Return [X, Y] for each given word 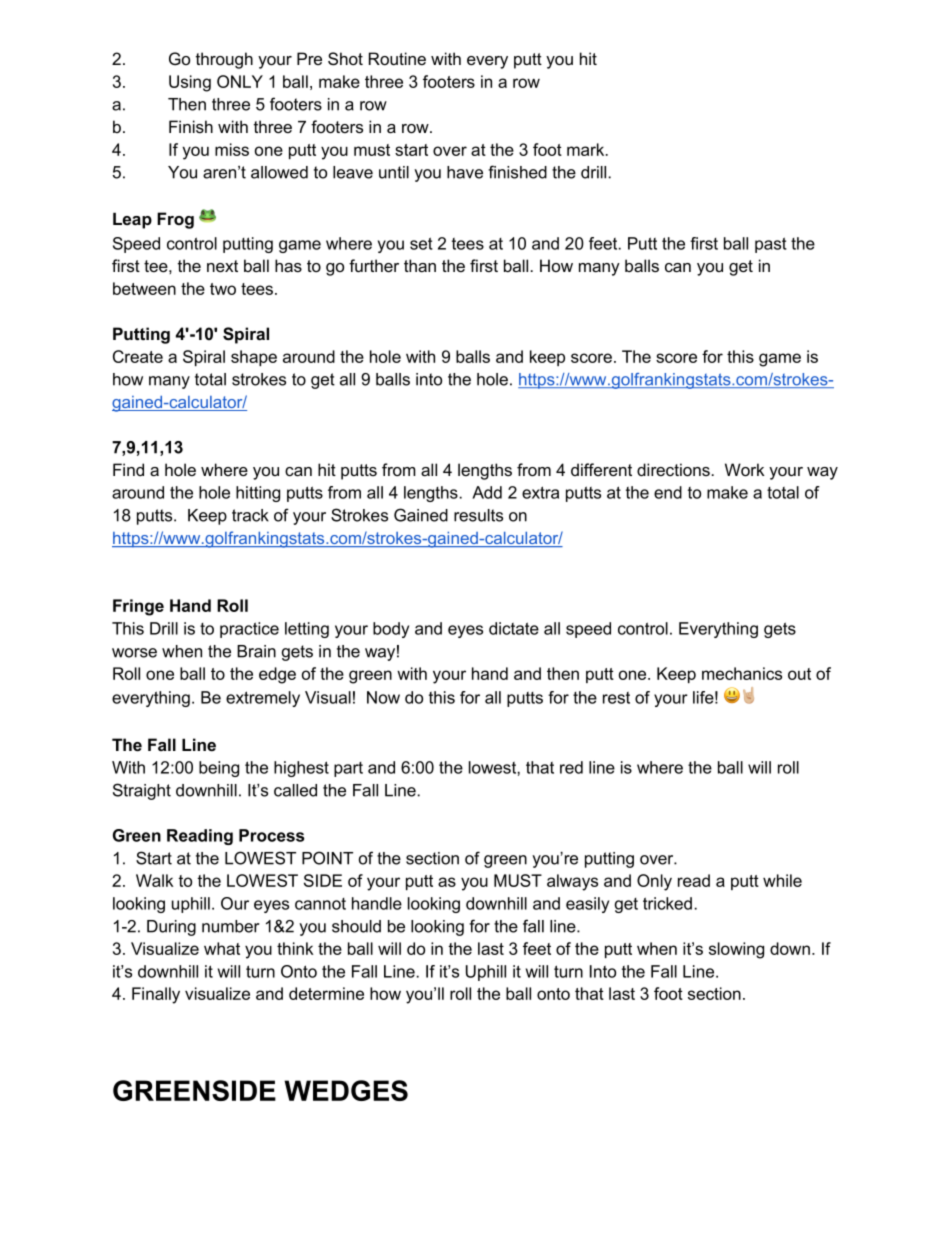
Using [190, 83]
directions [674, 470]
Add [487, 492]
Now [383, 697]
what [222, 948]
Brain [256, 651]
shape [254, 358]
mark [587, 149]
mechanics [742, 673]
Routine [397, 58]
